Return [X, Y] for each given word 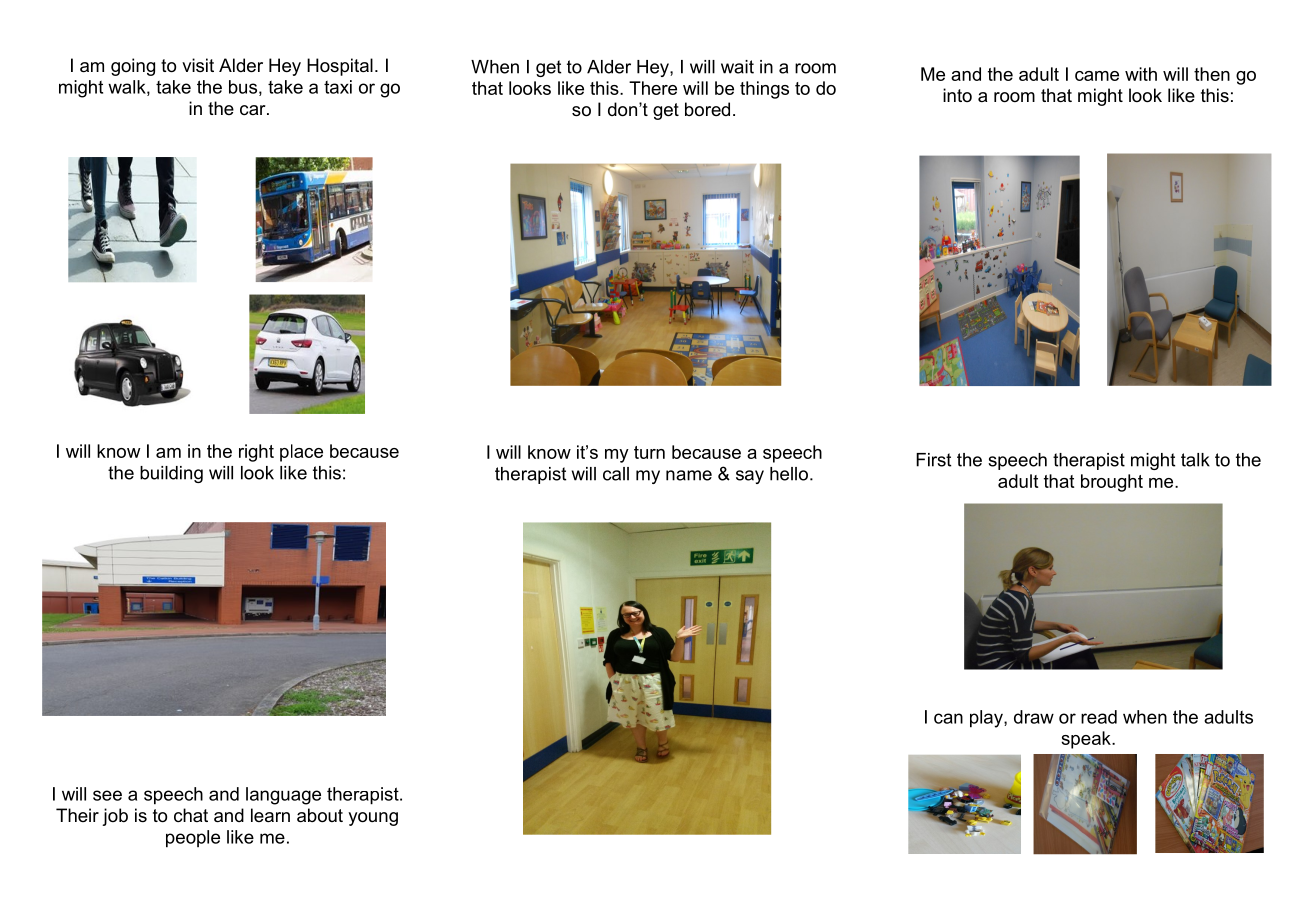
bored [707, 109]
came [1097, 76]
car [254, 110]
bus [243, 87]
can [948, 718]
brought [1112, 483]
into [957, 95]
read [1099, 717]
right [256, 453]
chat [191, 815]
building [171, 474]
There [653, 88]
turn [649, 452]
